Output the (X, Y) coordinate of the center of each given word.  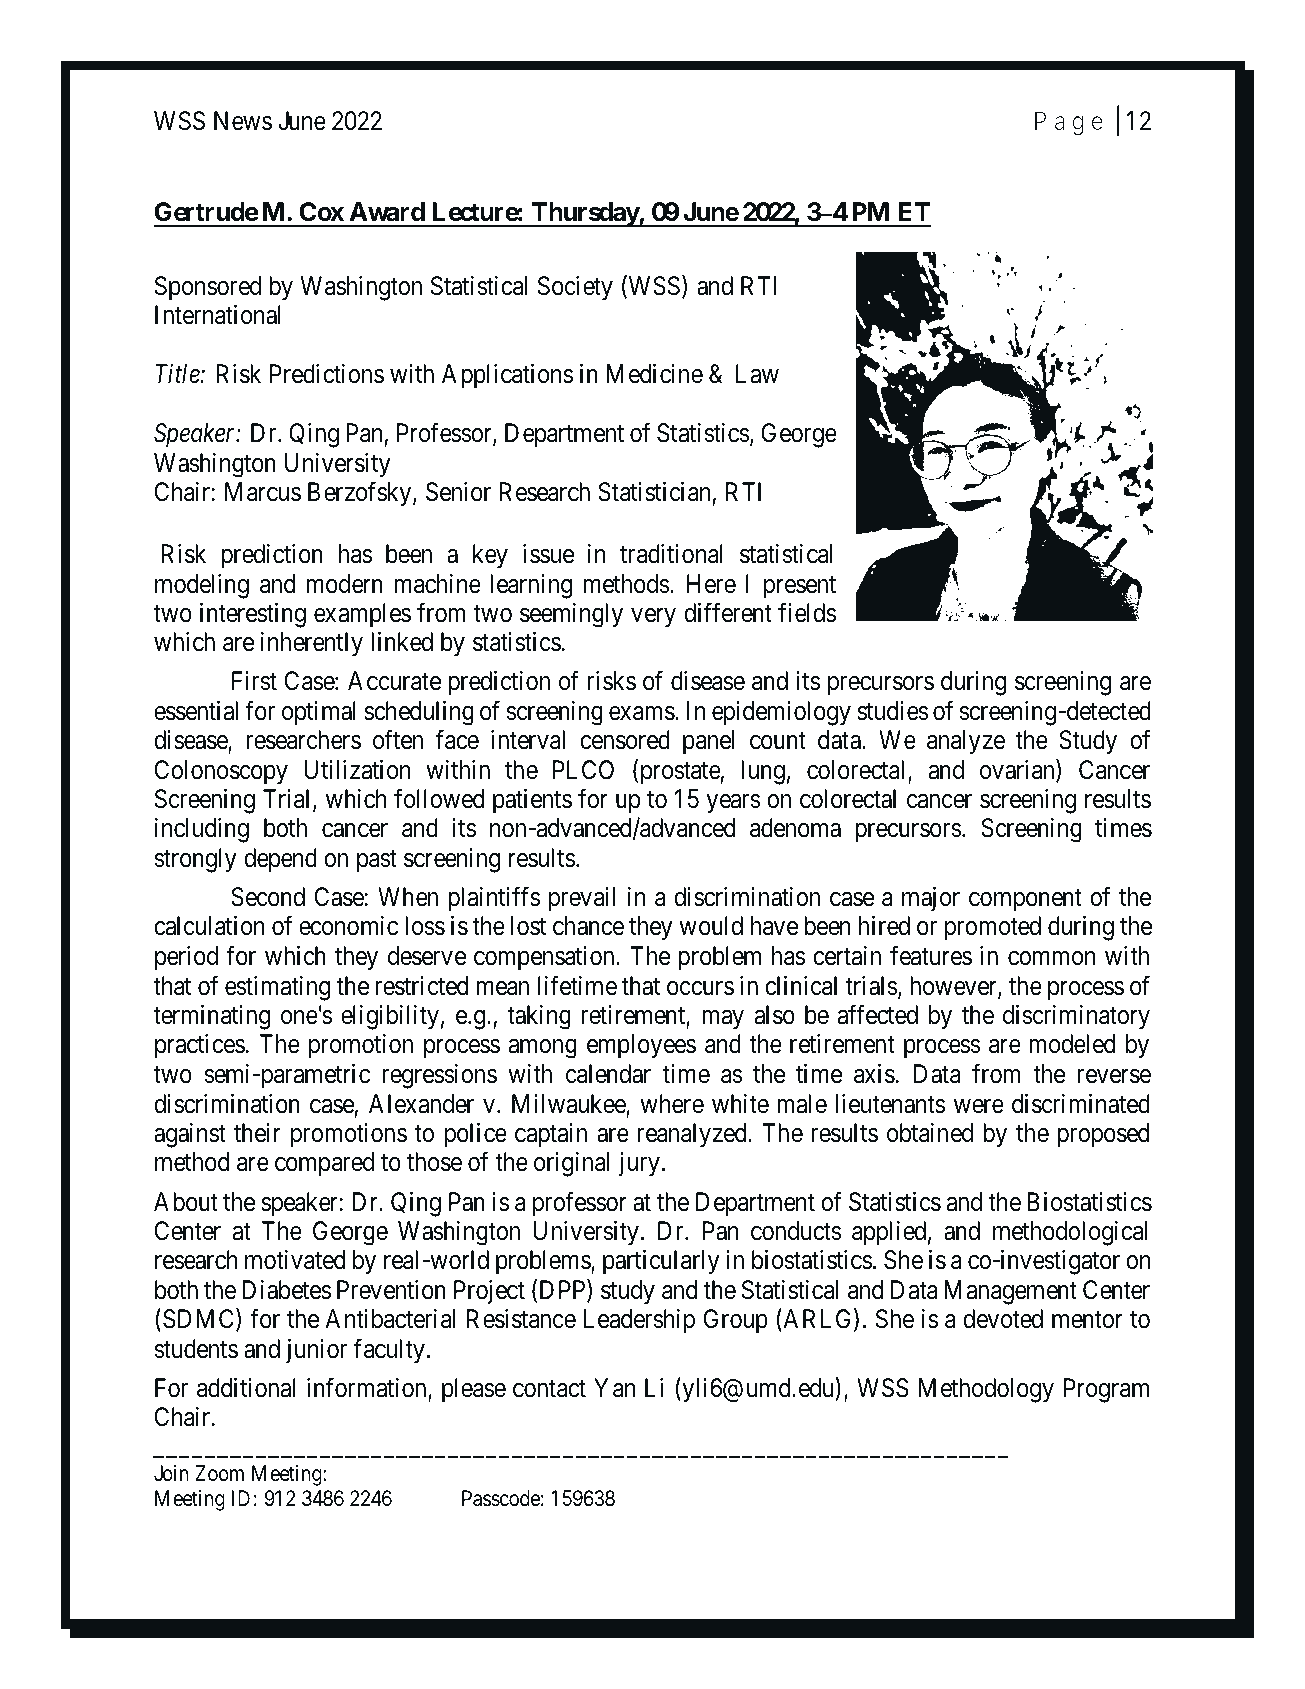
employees (641, 1046)
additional (246, 1388)
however (954, 987)
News (243, 121)
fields (807, 612)
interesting (253, 615)
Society (575, 288)
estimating (277, 988)
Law (757, 374)
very (653, 618)
